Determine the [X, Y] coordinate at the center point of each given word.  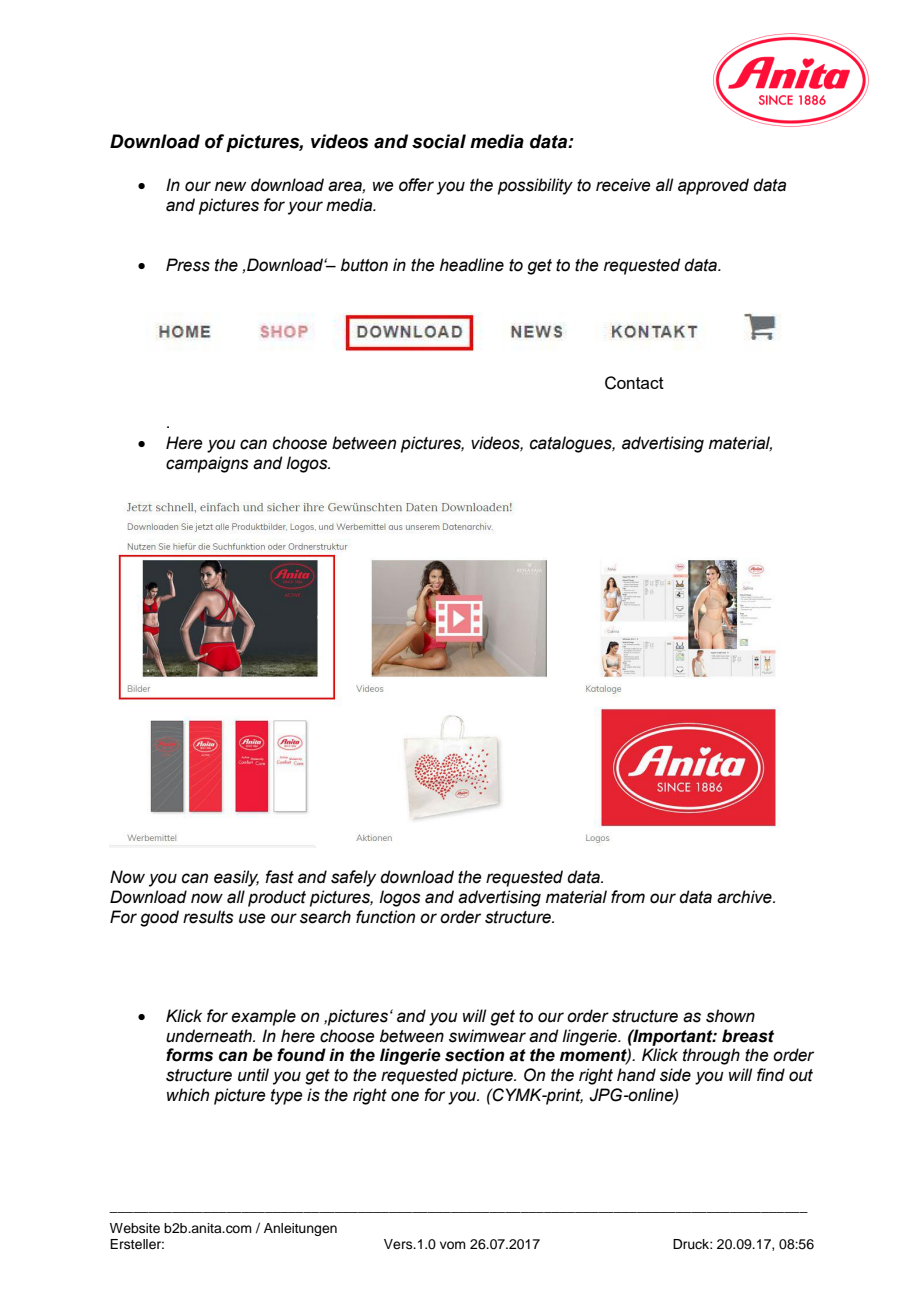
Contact [634, 383]
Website [135, 1228]
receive [623, 185]
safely [353, 878]
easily [236, 878]
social [439, 141]
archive [745, 897]
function [385, 917]
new [230, 186]
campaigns [207, 464]
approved [713, 186]
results [208, 917]
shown [730, 1016]
